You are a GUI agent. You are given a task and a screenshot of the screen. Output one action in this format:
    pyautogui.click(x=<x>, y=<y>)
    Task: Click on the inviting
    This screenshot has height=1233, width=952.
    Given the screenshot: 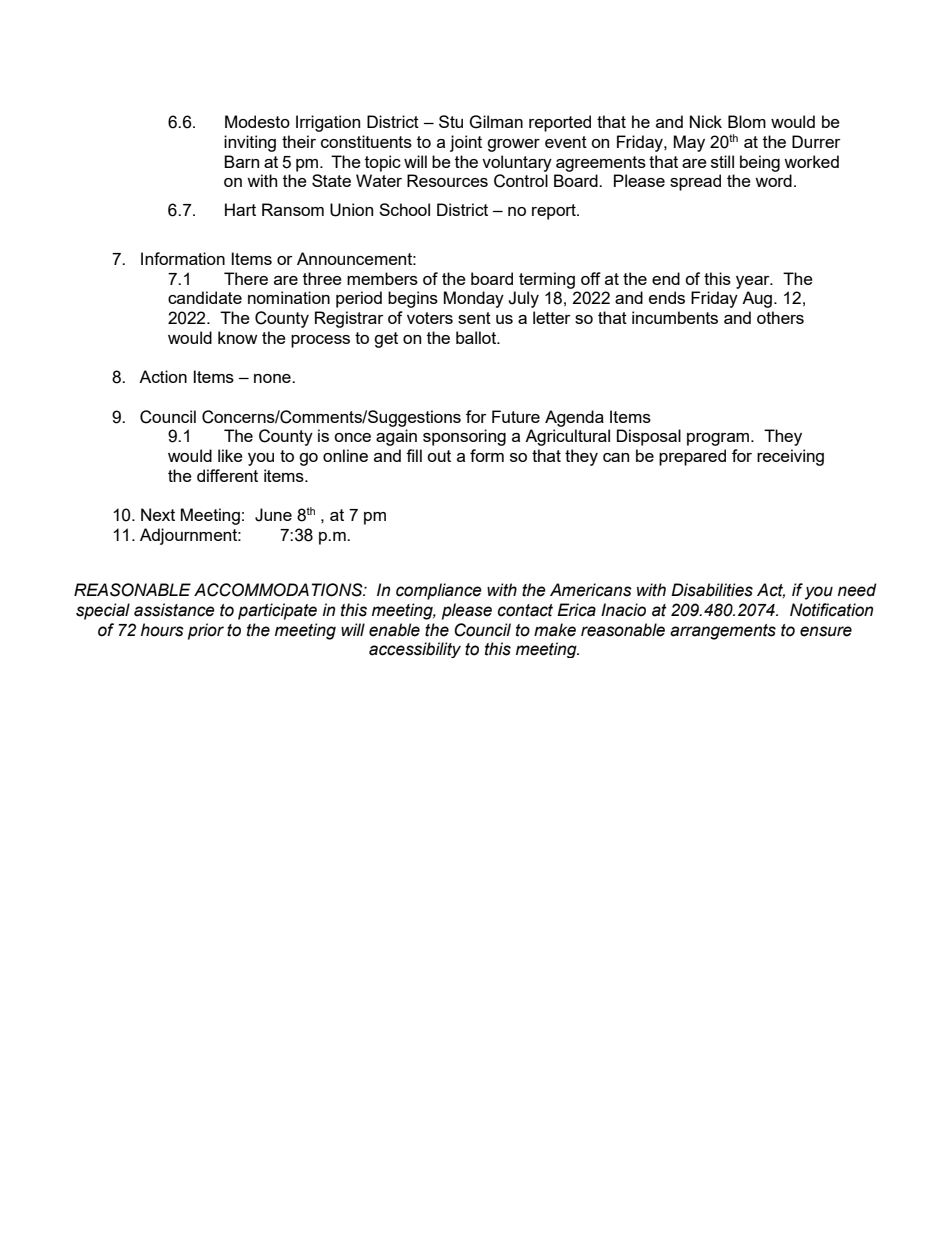 What is the action you would take?
    pyautogui.click(x=250, y=143)
